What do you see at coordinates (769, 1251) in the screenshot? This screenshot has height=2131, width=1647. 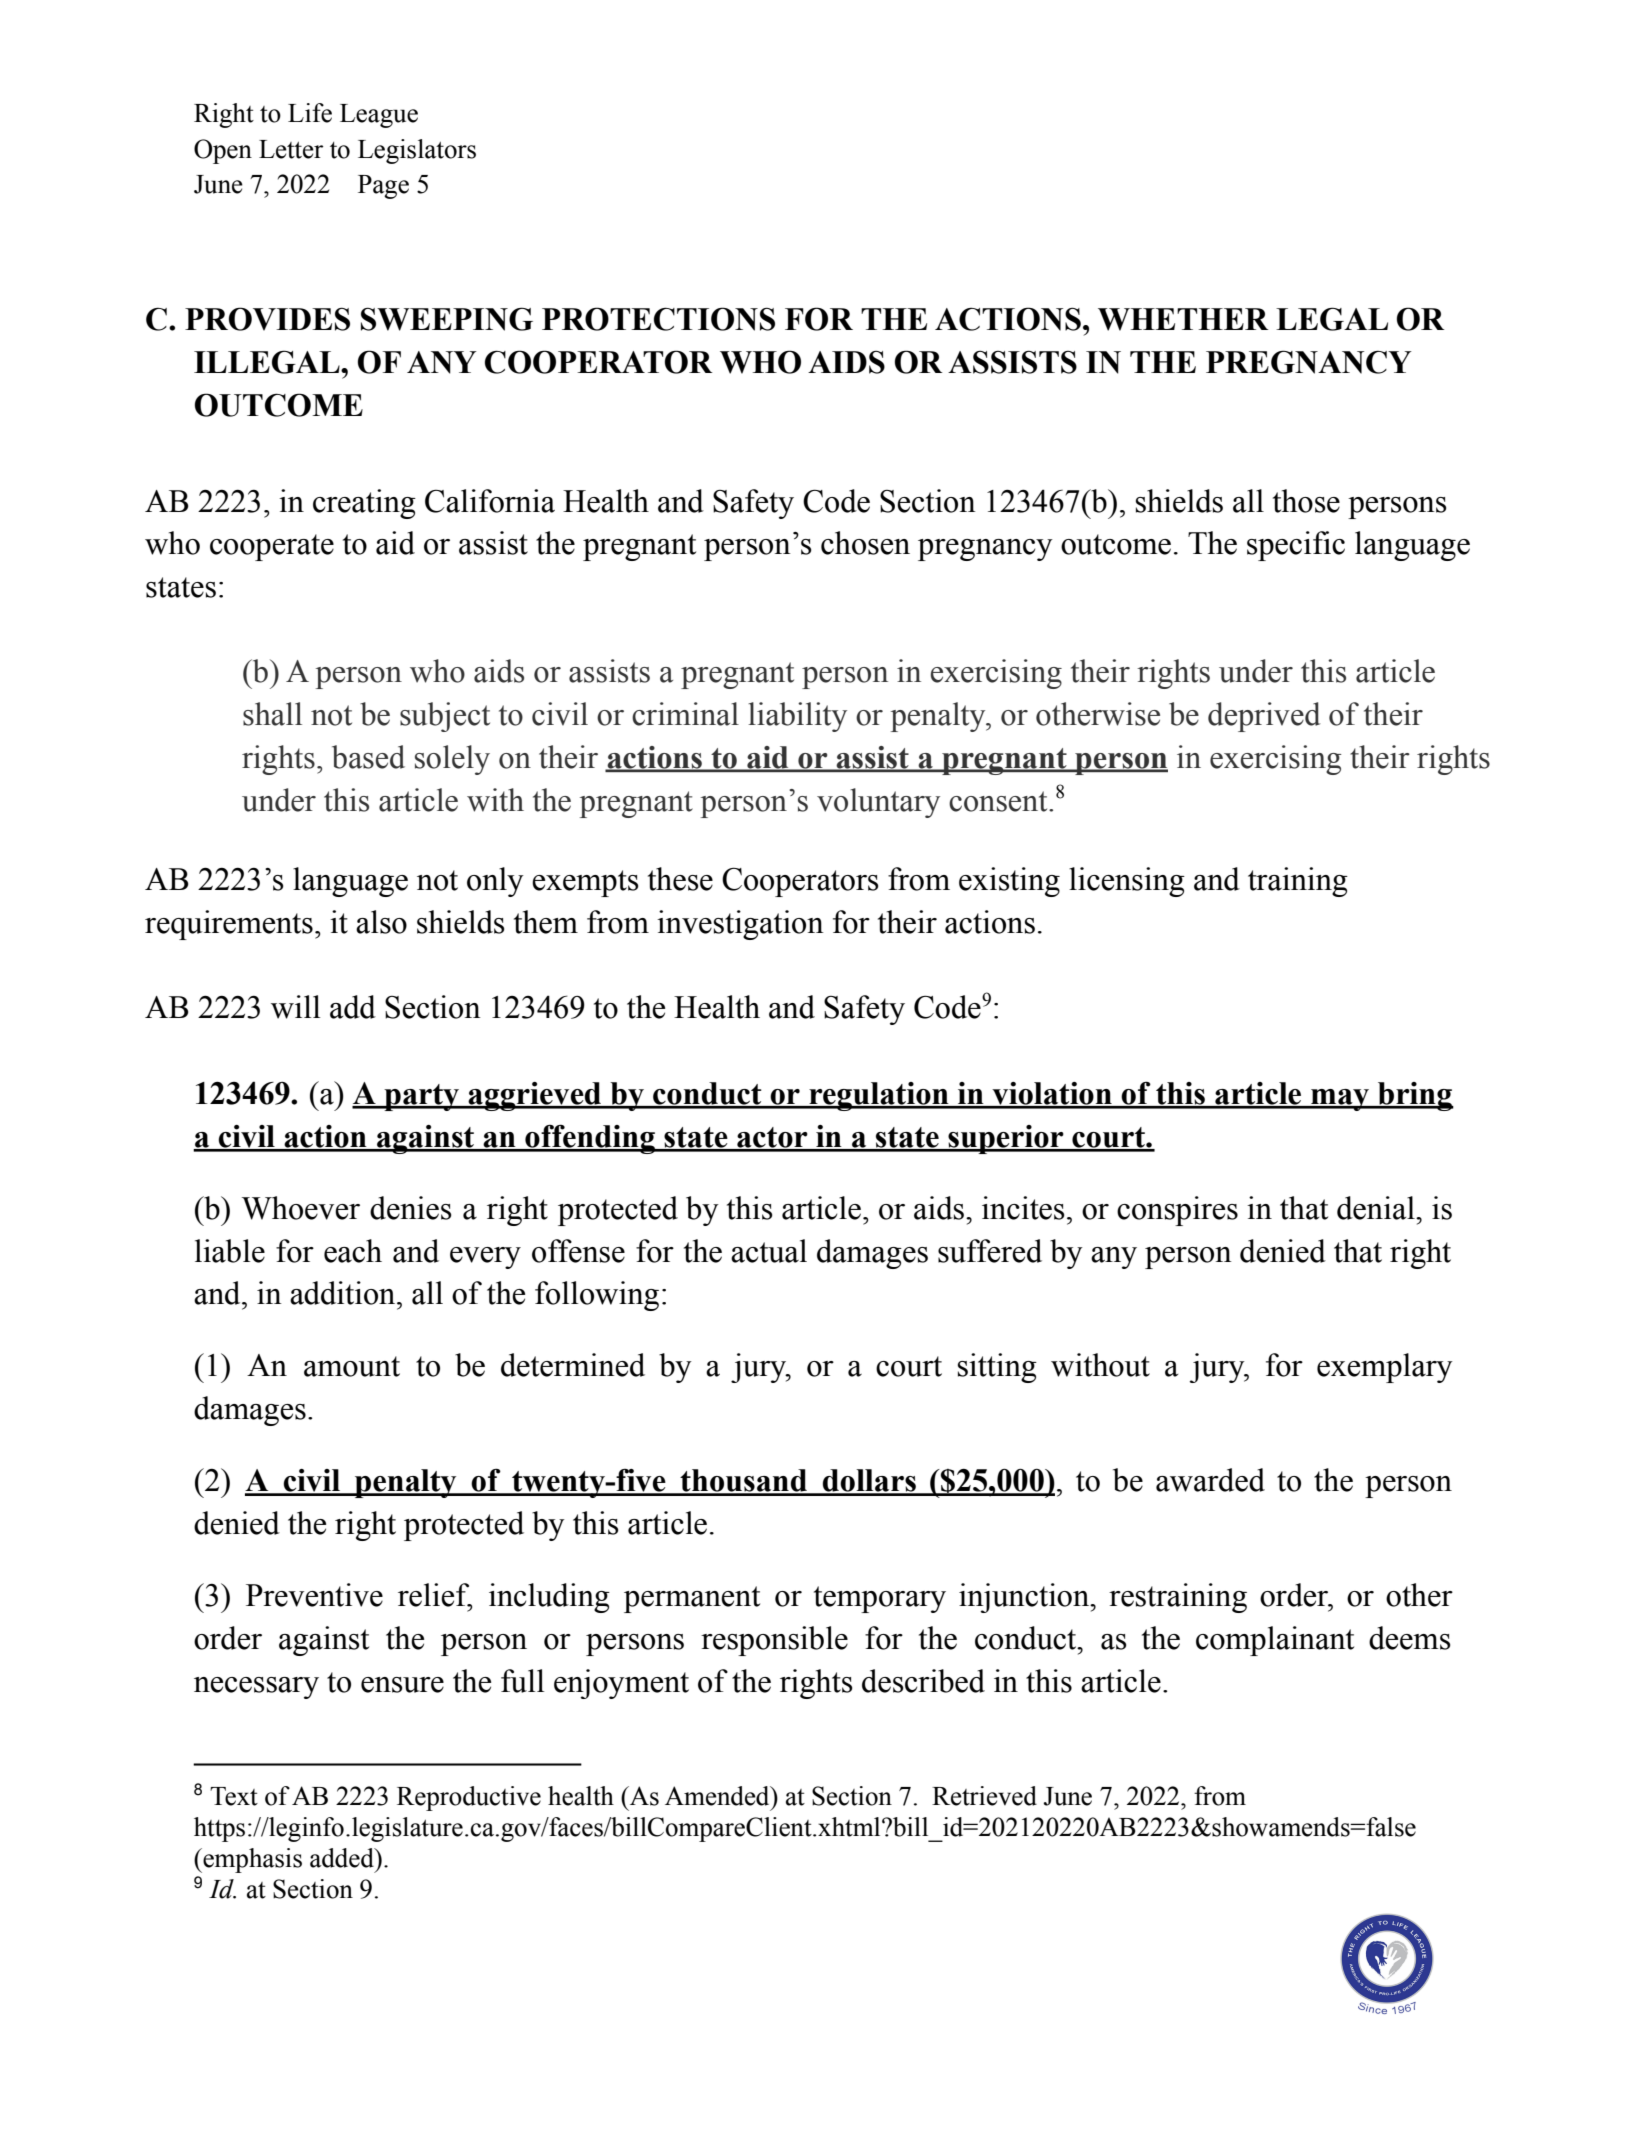 I see `actual` at bounding box center [769, 1251].
